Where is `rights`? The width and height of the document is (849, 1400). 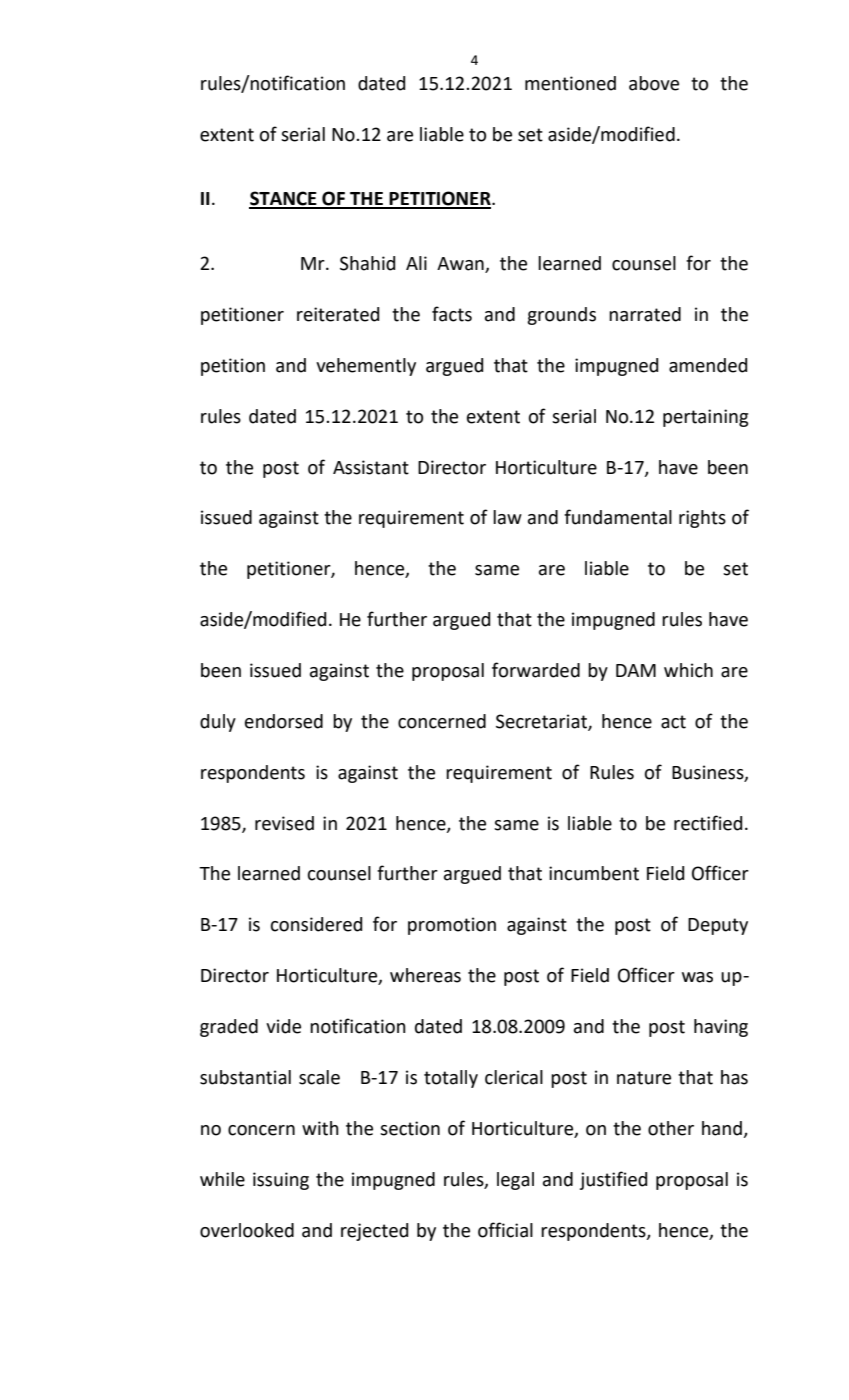 rights is located at coordinates (702, 519).
